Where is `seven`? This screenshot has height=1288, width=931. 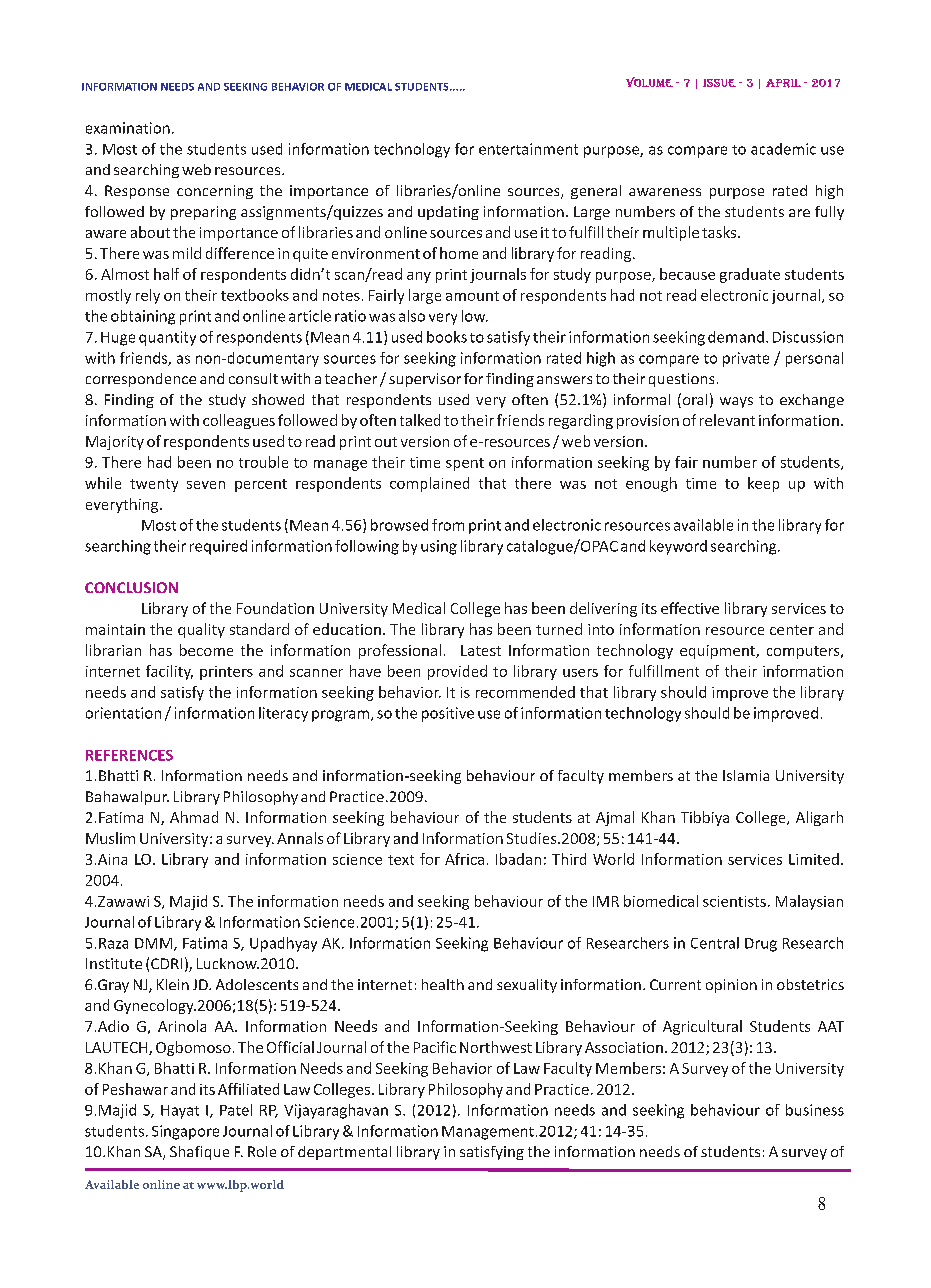 seven is located at coordinates (206, 485).
